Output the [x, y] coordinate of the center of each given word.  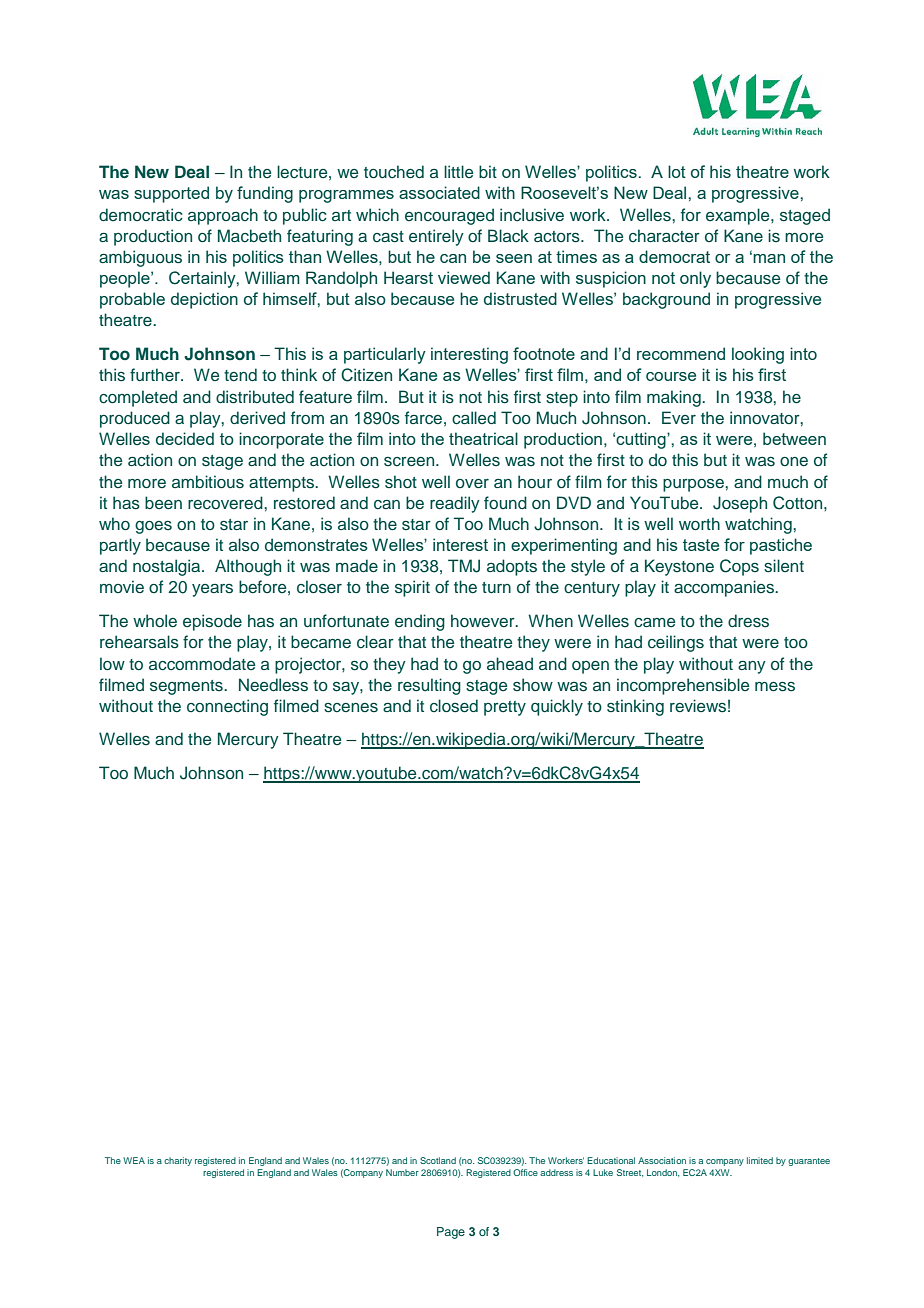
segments [187, 687]
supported [171, 194]
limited [760, 1160]
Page [451, 1233]
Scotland [438, 1160]
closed [454, 706]
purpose [694, 485]
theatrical [483, 438]
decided [185, 438]
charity [178, 1161]
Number [402, 1172]
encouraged [449, 216]
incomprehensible [683, 686]
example [739, 216]
